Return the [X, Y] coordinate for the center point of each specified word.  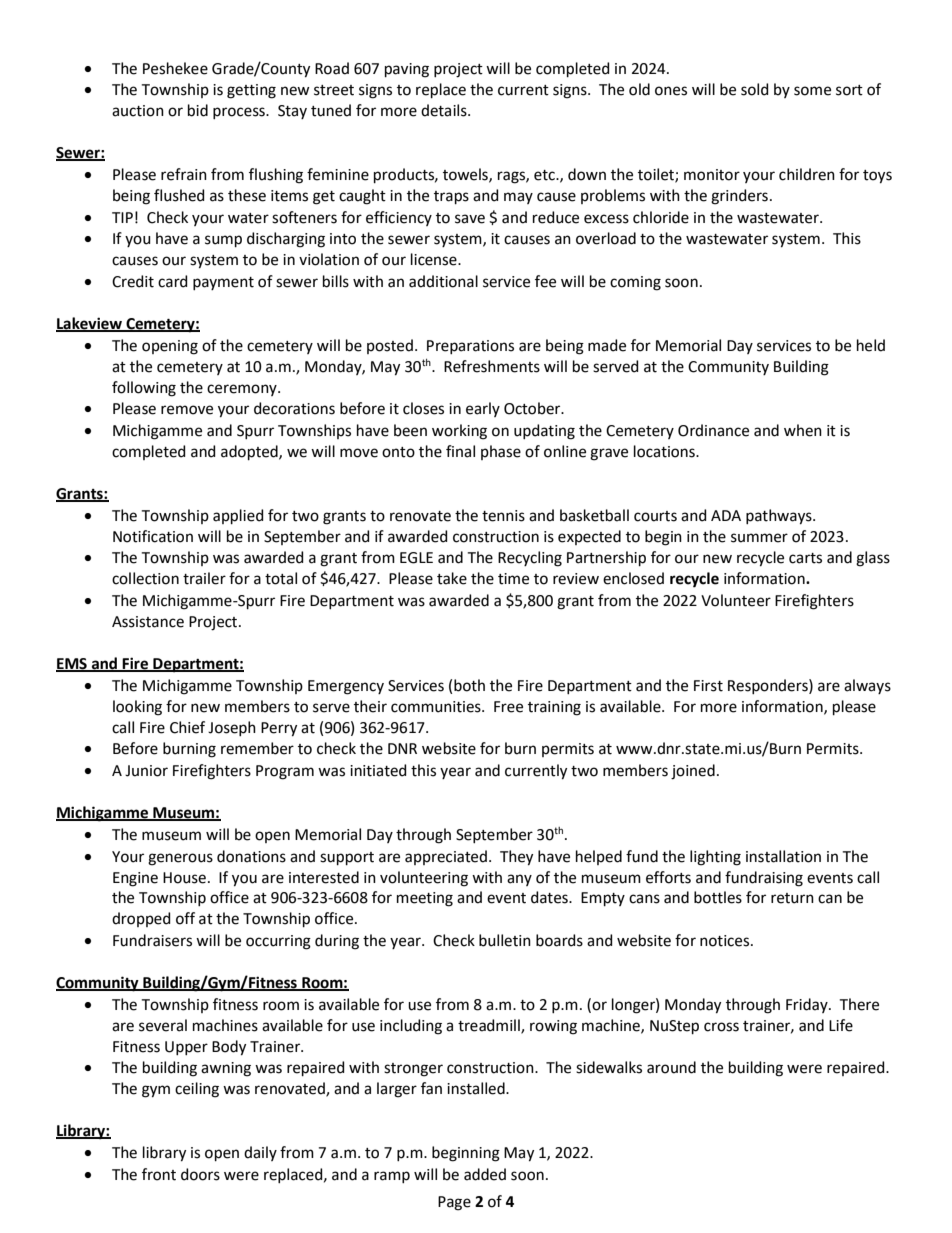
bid [198, 110]
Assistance [148, 622]
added [485, 1174]
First [708, 686]
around [671, 1067]
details [445, 110]
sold [755, 89]
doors [200, 1174]
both [469, 685]
